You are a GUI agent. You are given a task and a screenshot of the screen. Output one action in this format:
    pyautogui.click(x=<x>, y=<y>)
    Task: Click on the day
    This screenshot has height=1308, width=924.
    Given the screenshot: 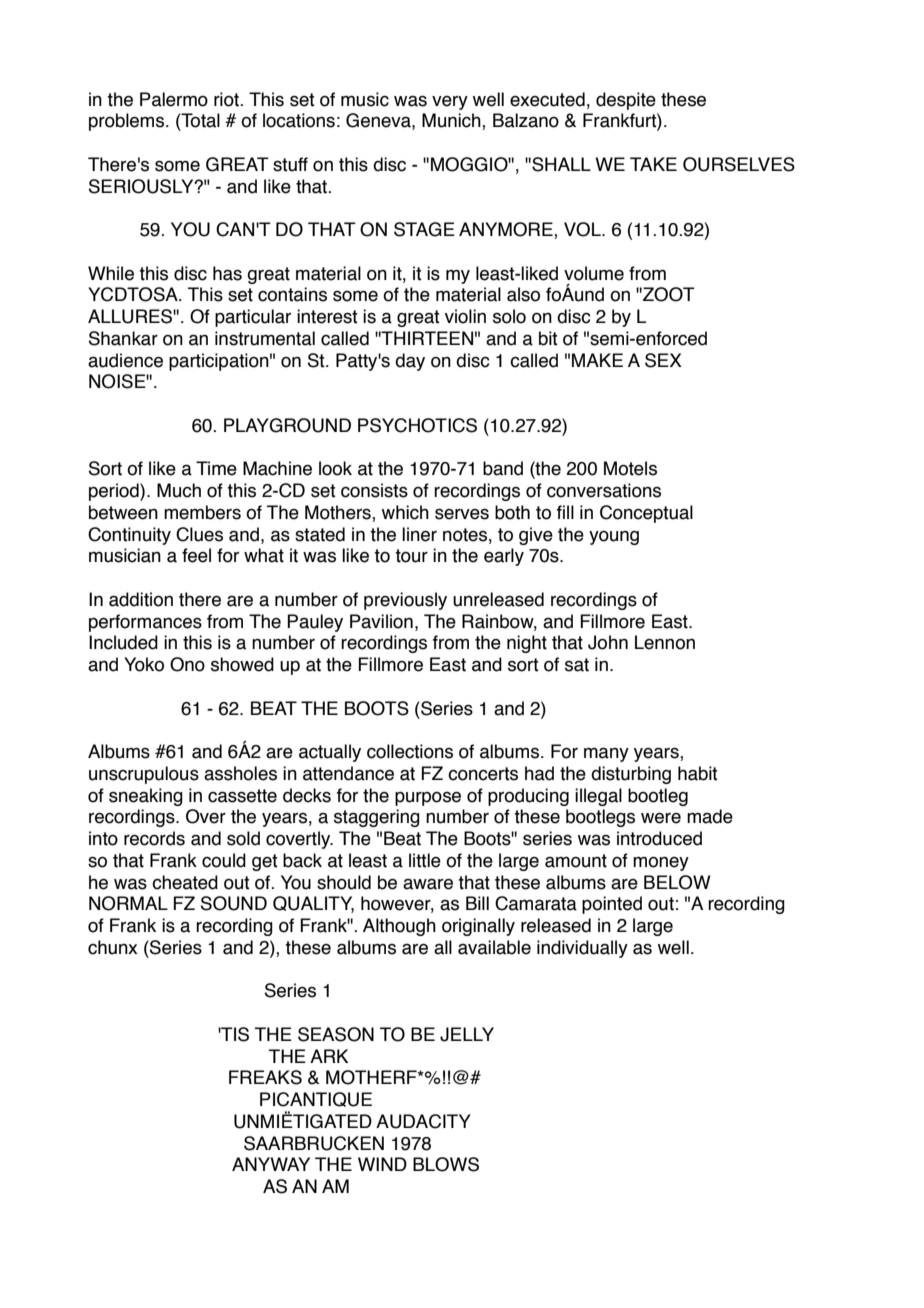 What is the action you would take?
    pyautogui.click(x=410, y=362)
